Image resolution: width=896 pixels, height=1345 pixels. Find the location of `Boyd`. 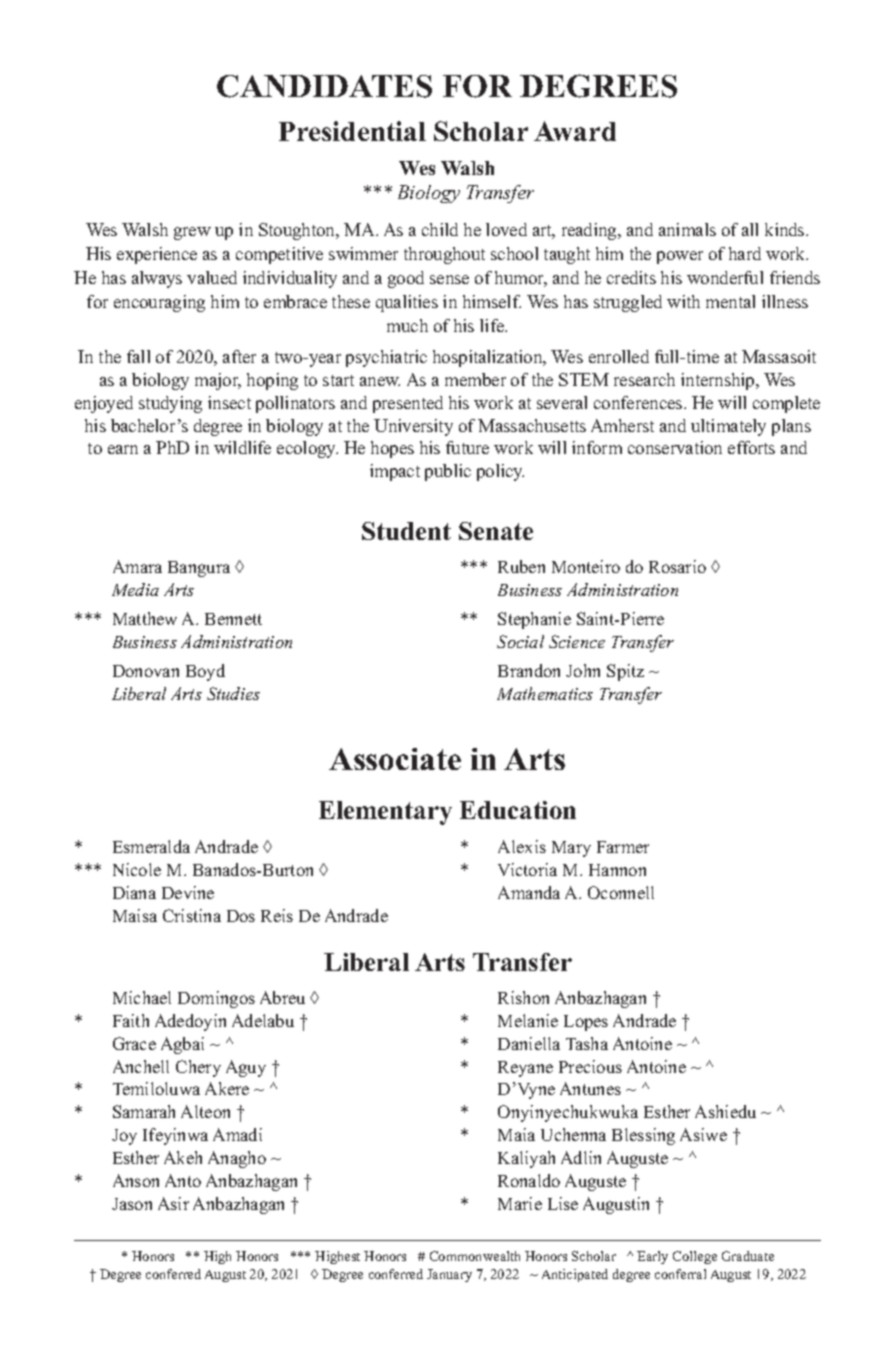

Boyd is located at coordinates (205, 672).
